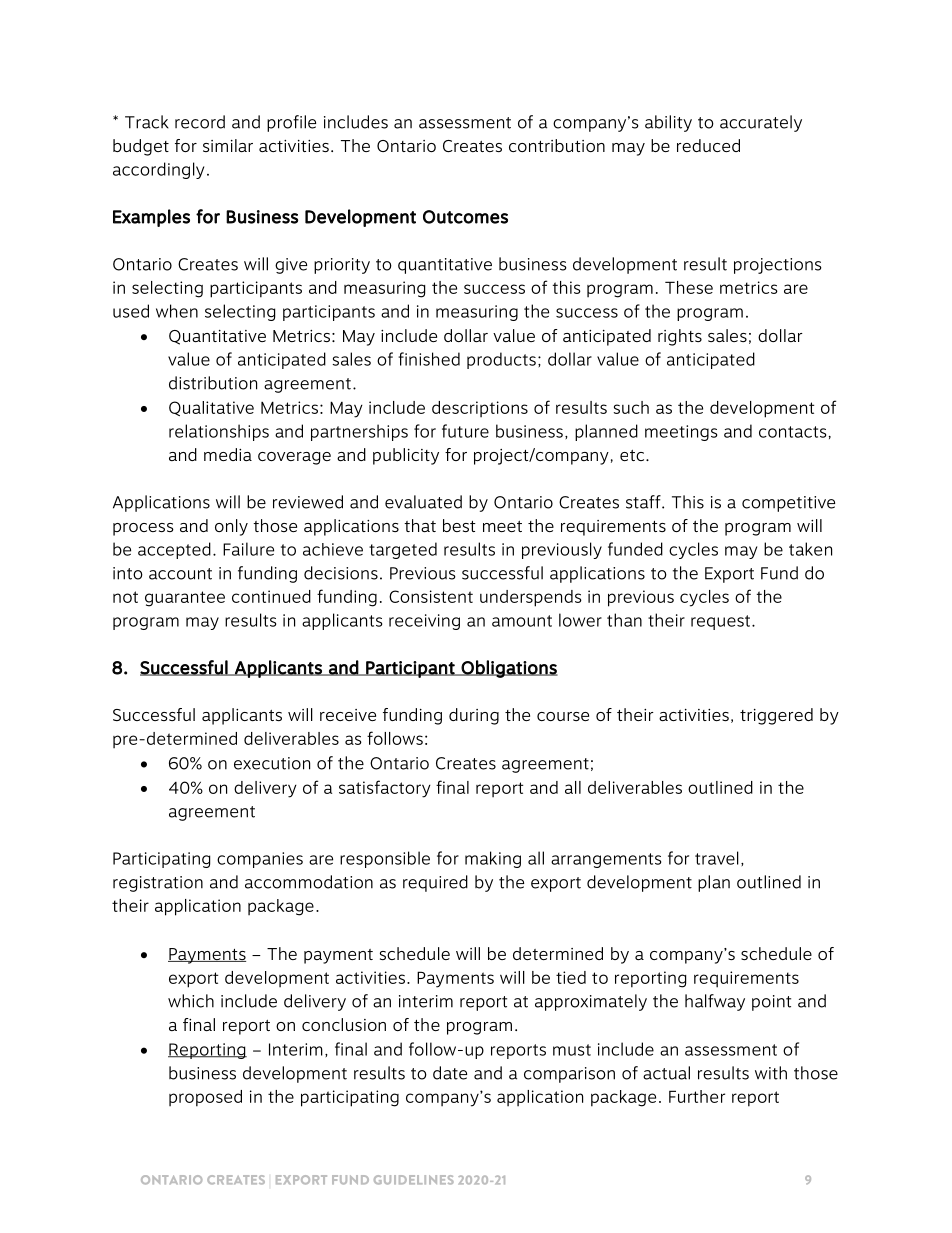 This page has width=952, height=1233. What do you see at coordinates (205, 1098) in the page?
I see `proposed` at bounding box center [205, 1098].
